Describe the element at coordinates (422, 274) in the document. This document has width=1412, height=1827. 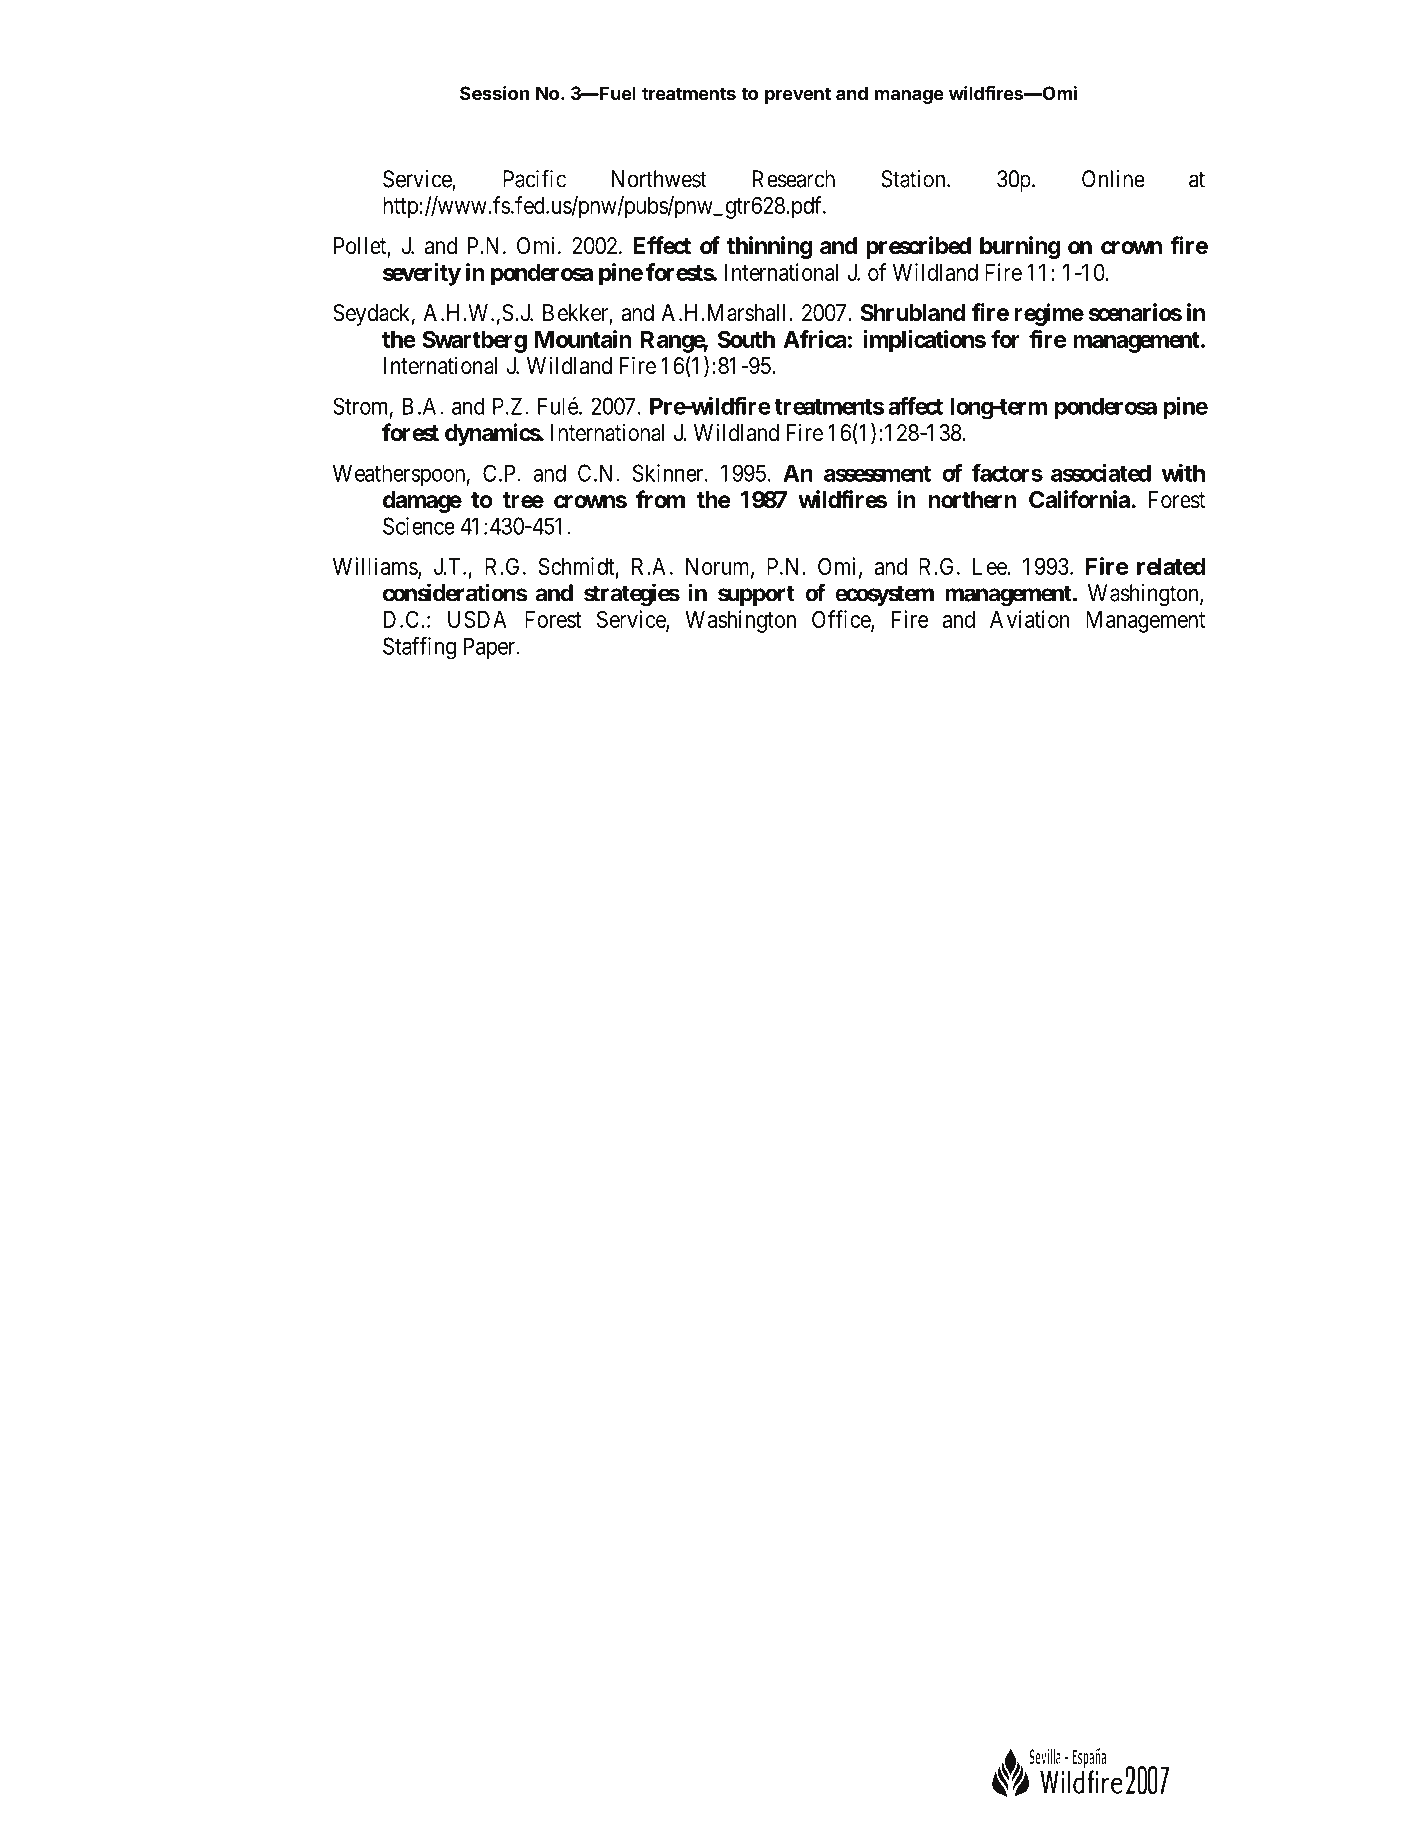
I see `severity` at that location.
